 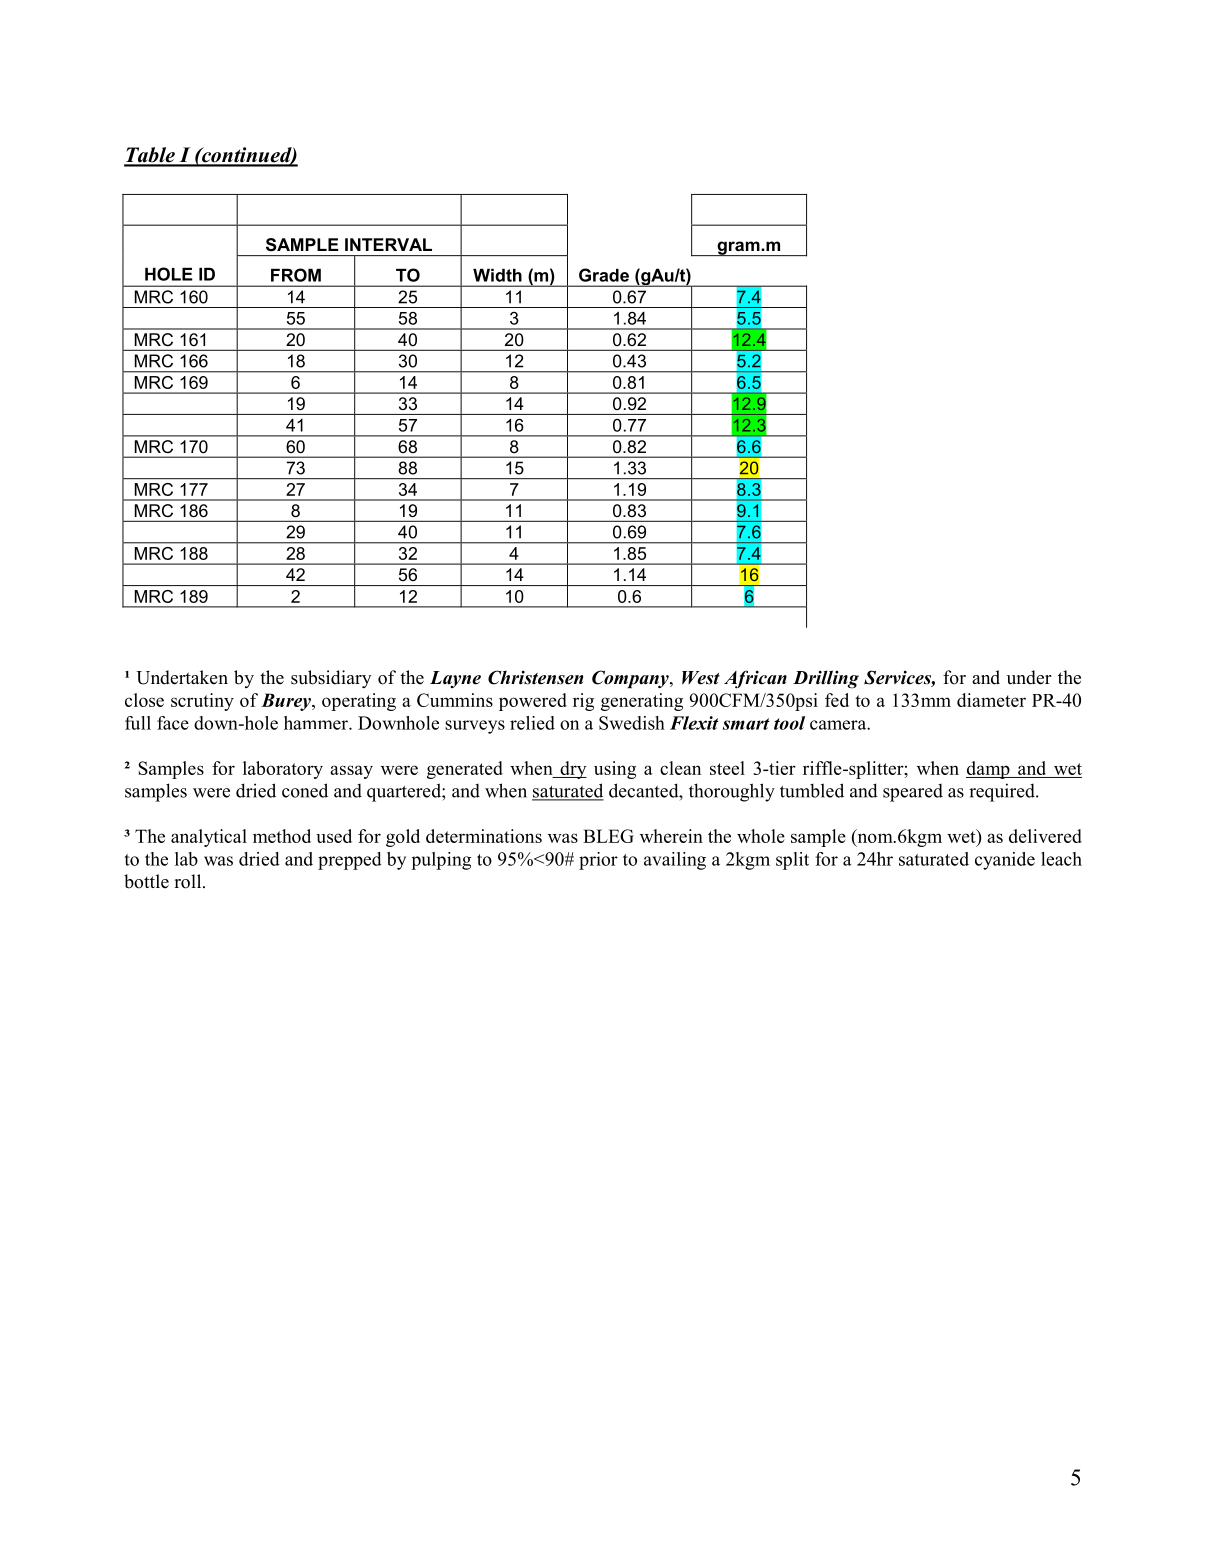 What do you see at coordinates (826, 679) in the screenshot?
I see `Drilling` at bounding box center [826, 679].
